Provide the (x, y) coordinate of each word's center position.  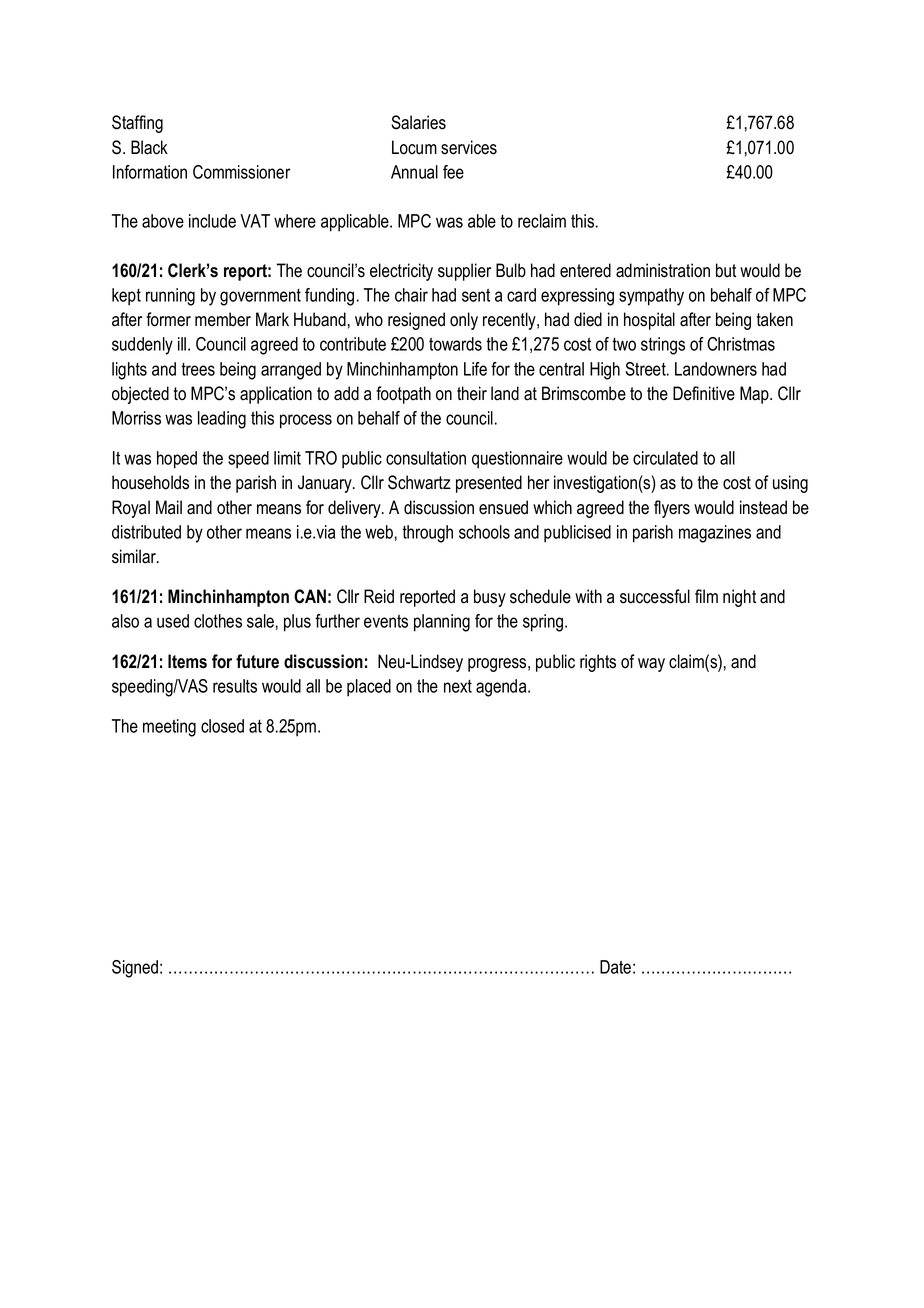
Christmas (741, 344)
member (223, 319)
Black (149, 147)
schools (484, 532)
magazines (715, 534)
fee (453, 172)
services (469, 147)
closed (222, 726)
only (464, 321)
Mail (169, 507)
